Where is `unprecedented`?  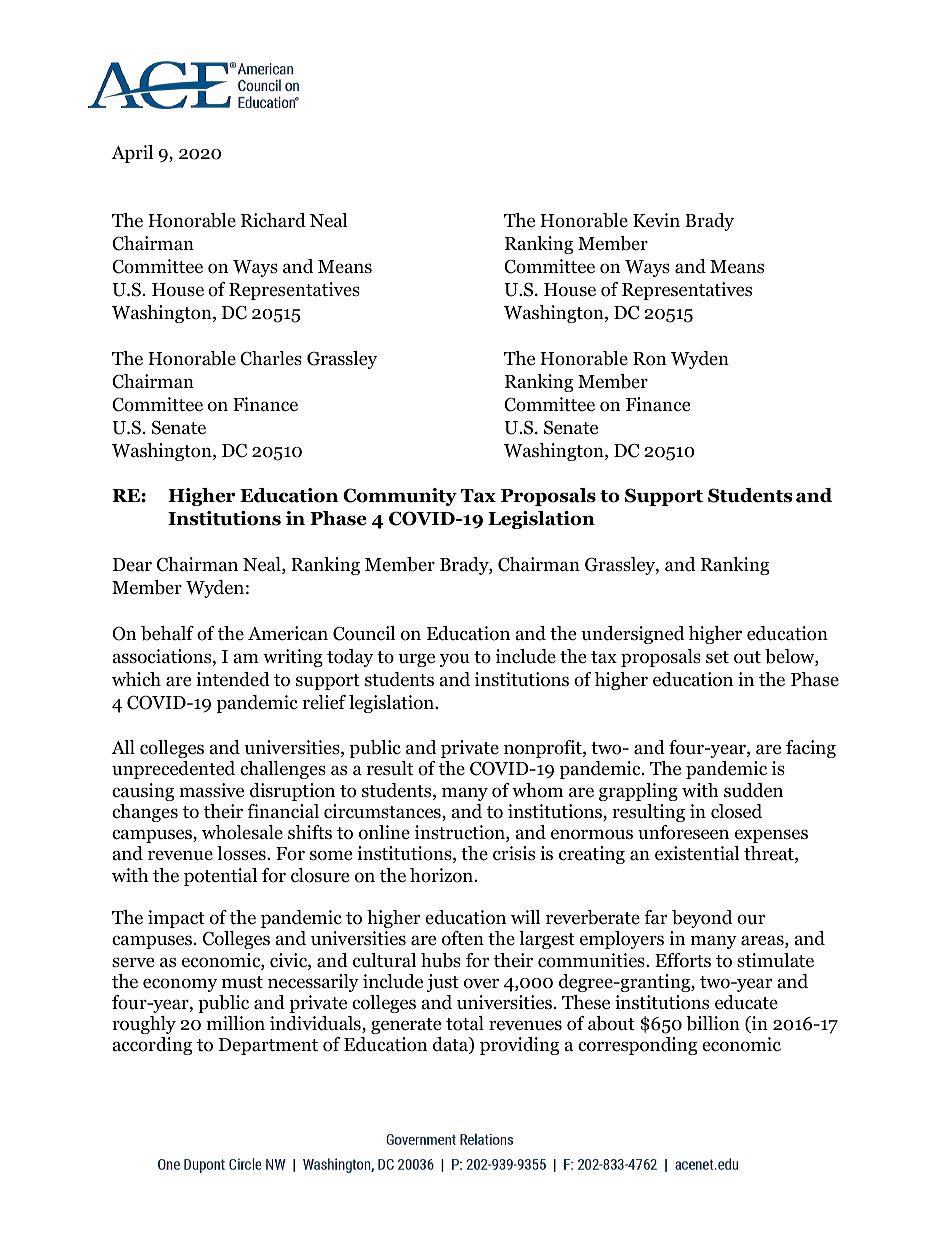 unprecedented is located at coordinates (173, 770).
